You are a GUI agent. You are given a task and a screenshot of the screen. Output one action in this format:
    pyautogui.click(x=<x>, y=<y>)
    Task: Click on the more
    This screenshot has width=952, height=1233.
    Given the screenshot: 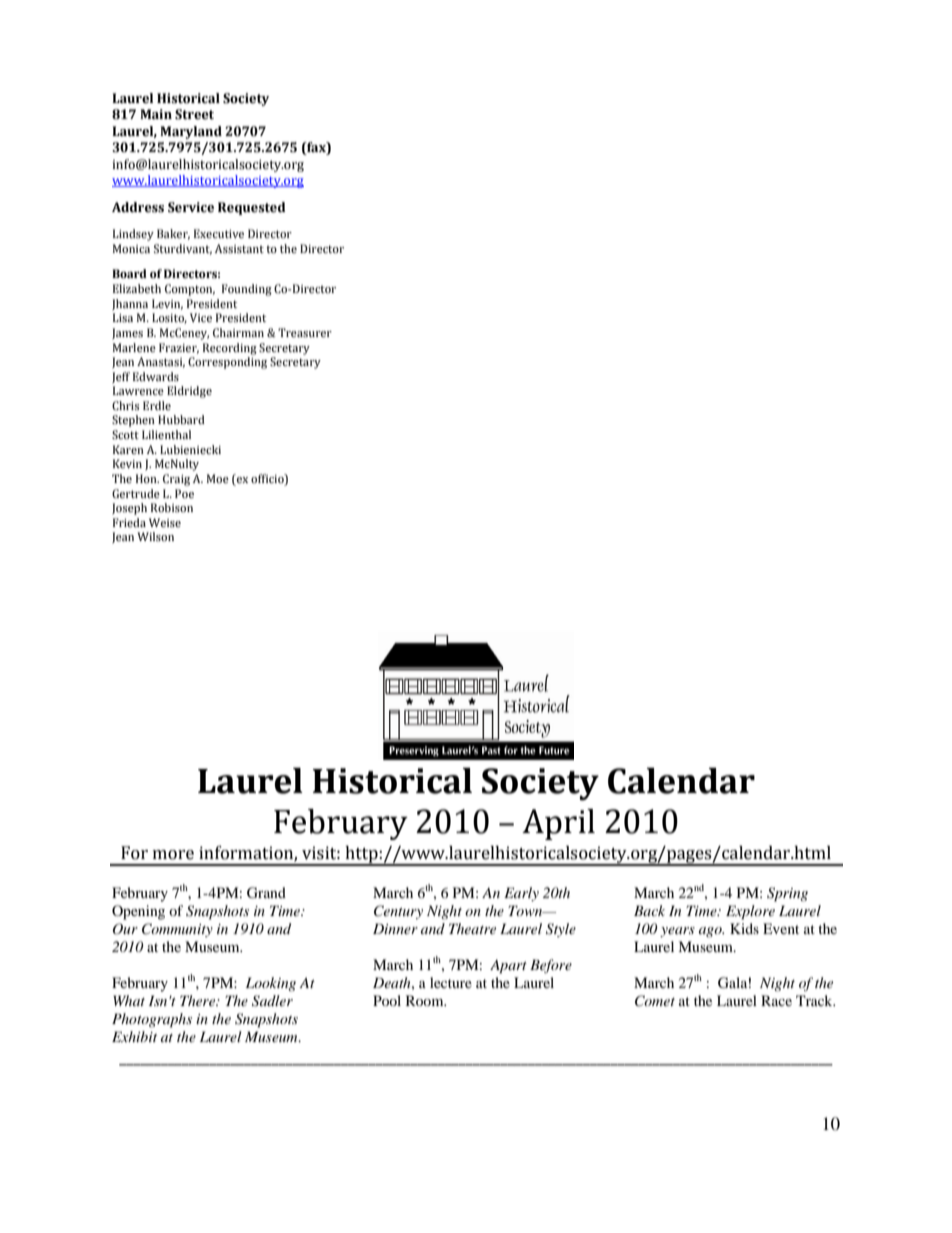 What is the action you would take?
    pyautogui.click(x=173, y=855)
